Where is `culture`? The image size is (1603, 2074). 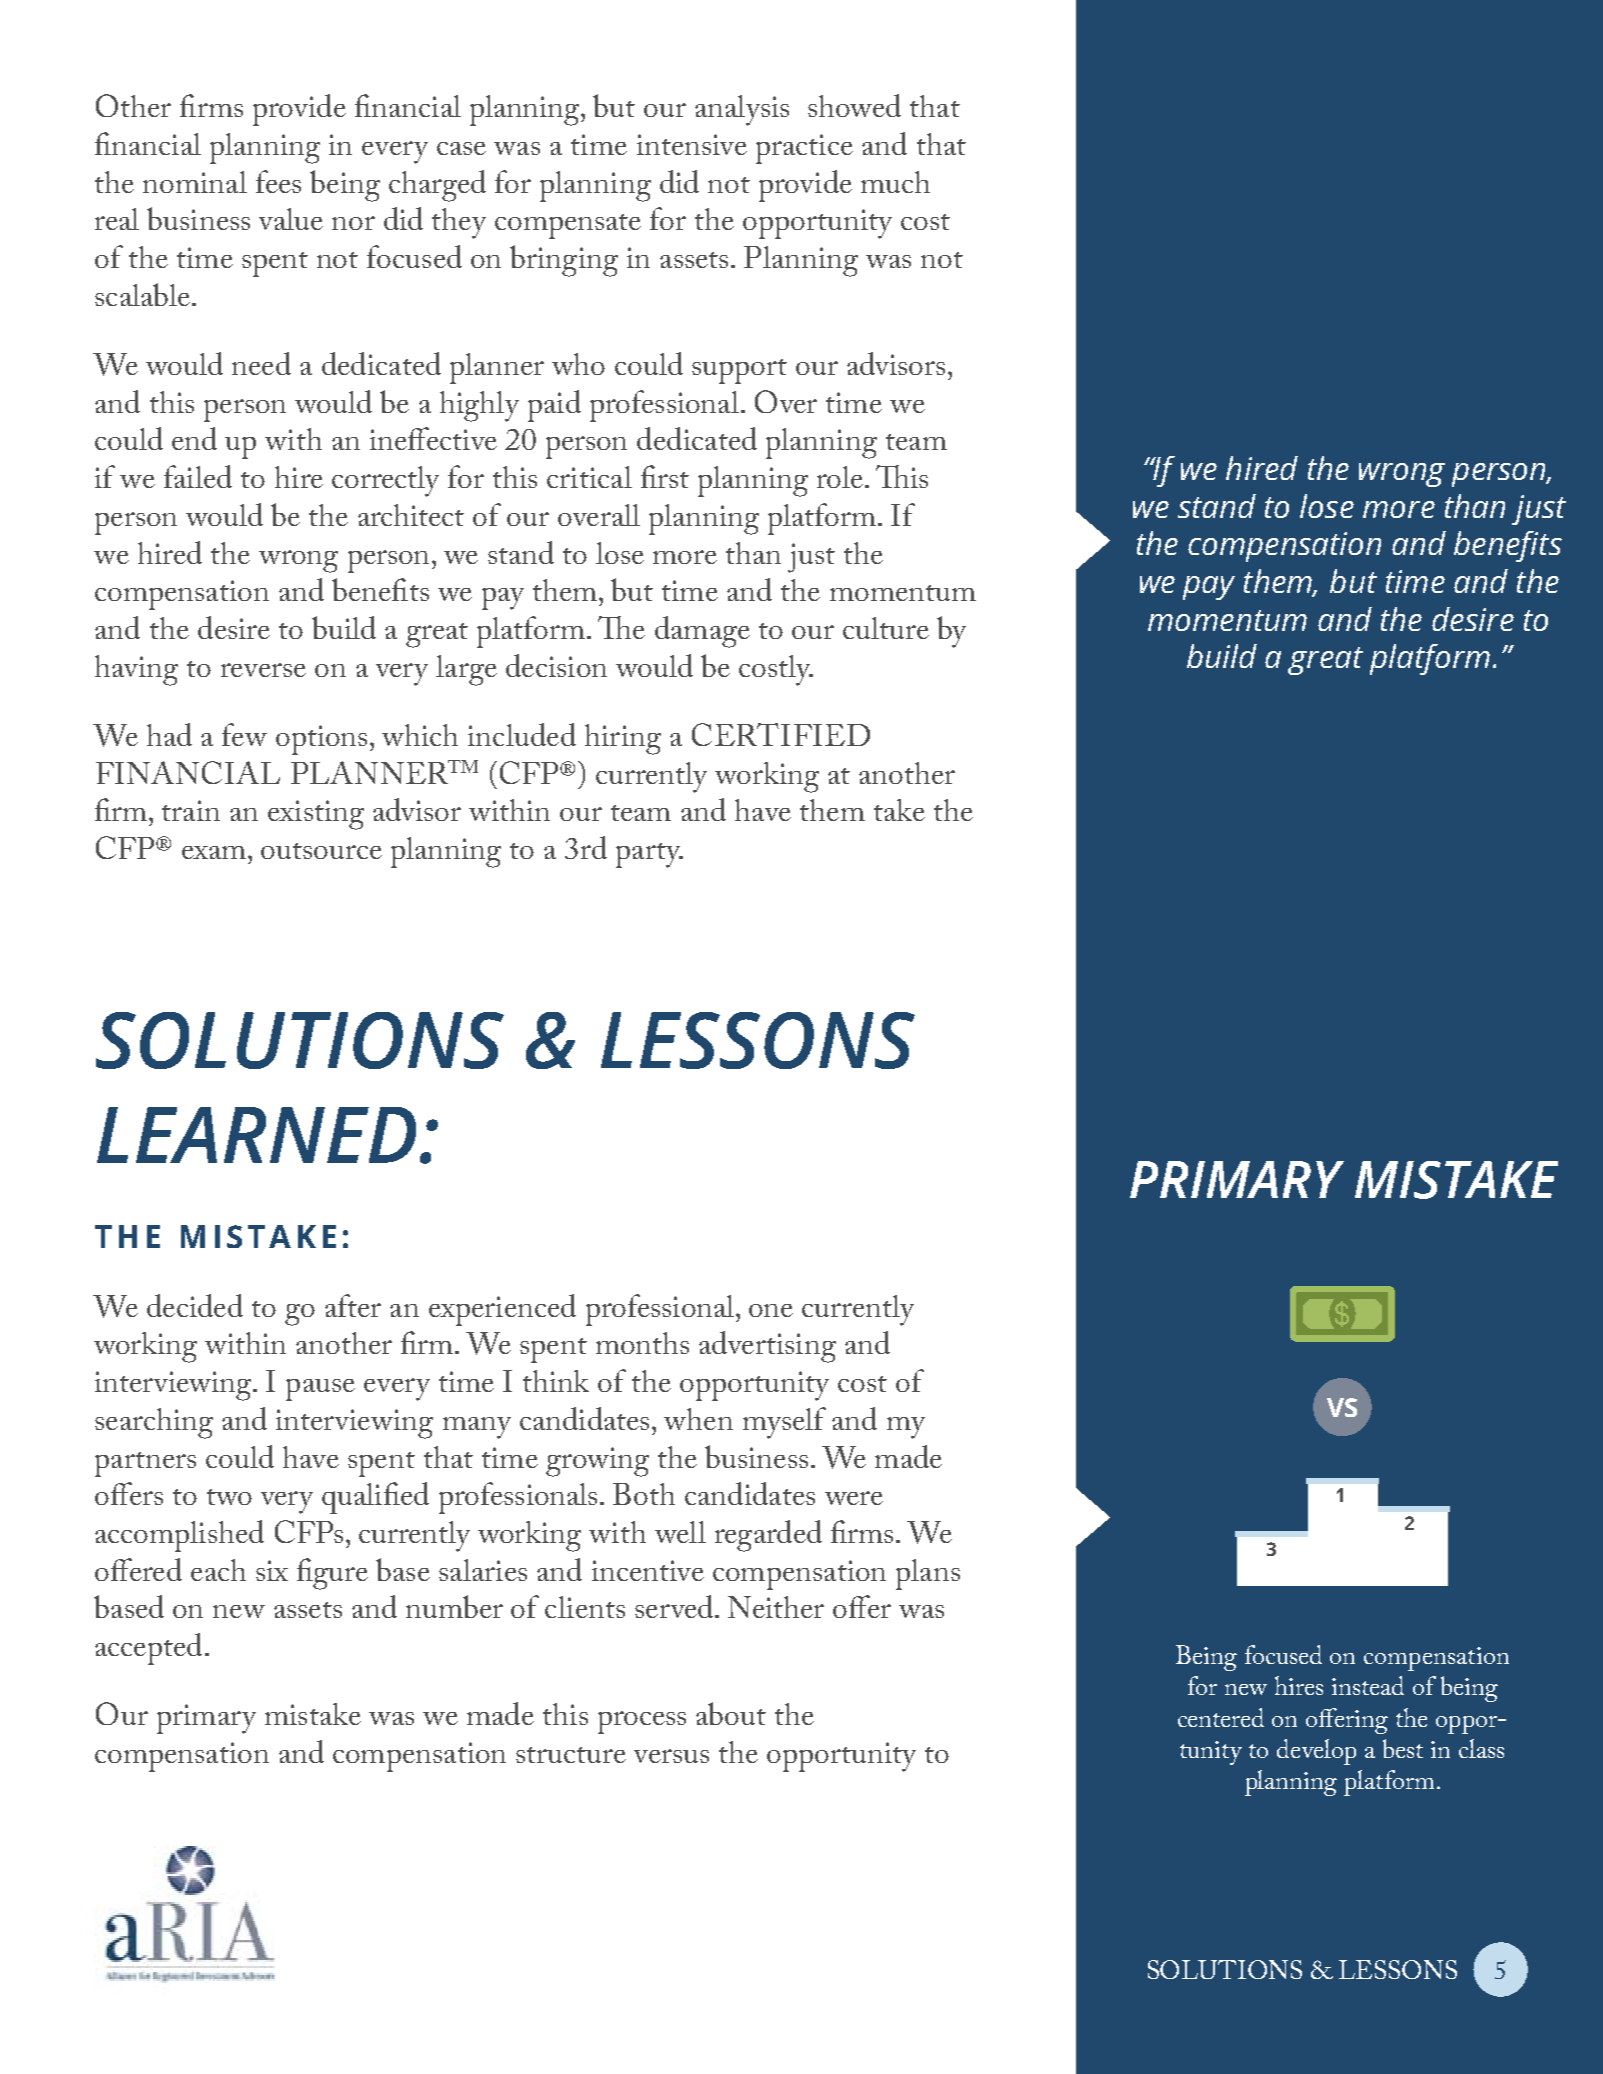
culture is located at coordinates (886, 628).
